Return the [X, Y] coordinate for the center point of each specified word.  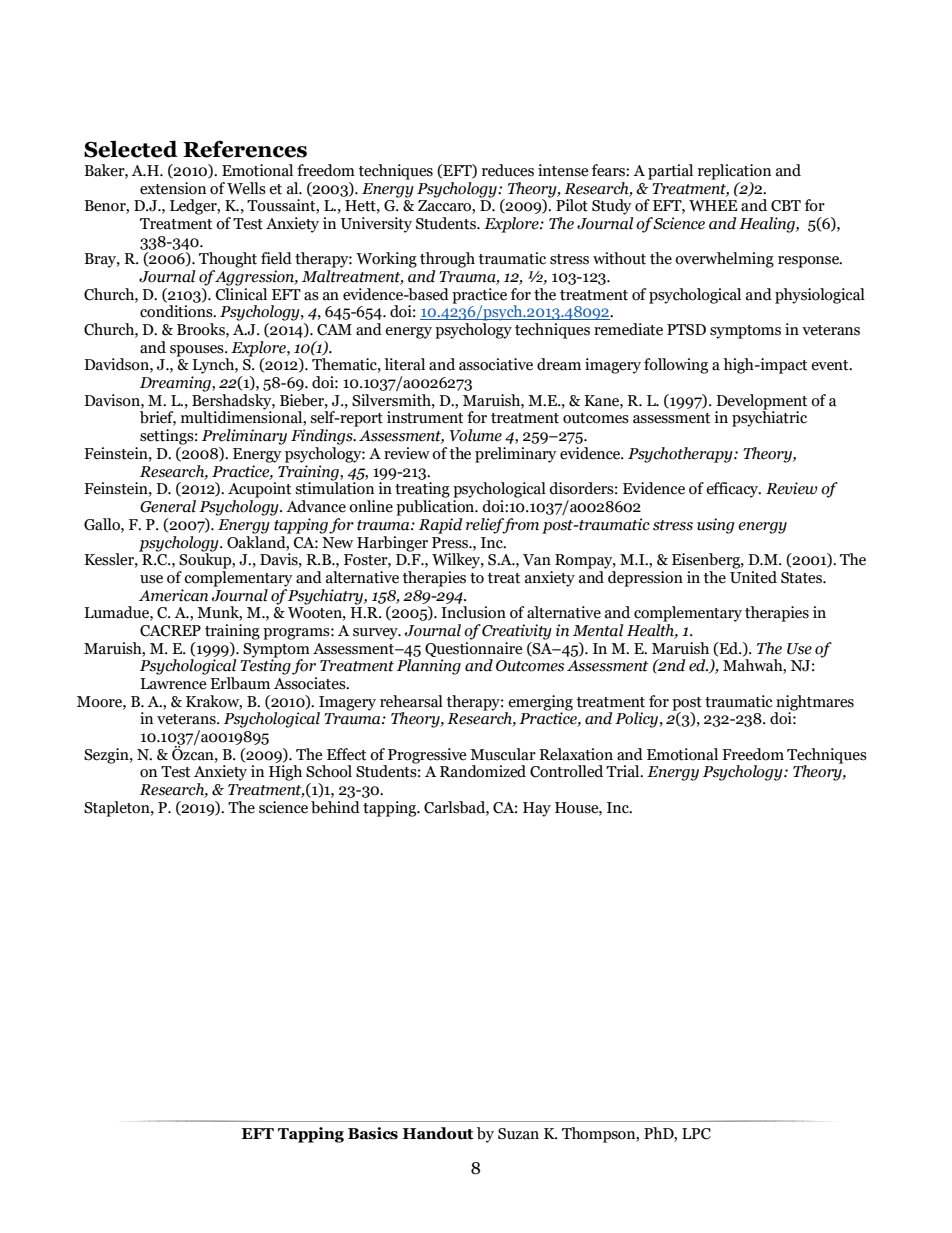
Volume [476, 435]
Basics [373, 1133]
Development [761, 403]
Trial [624, 771]
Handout [438, 1133]
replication [734, 172]
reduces [508, 170]
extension [173, 188]
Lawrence [173, 684]
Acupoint [259, 490]
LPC [696, 1134]
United [753, 576]
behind [335, 807]
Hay [537, 809]
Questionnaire [474, 649]
